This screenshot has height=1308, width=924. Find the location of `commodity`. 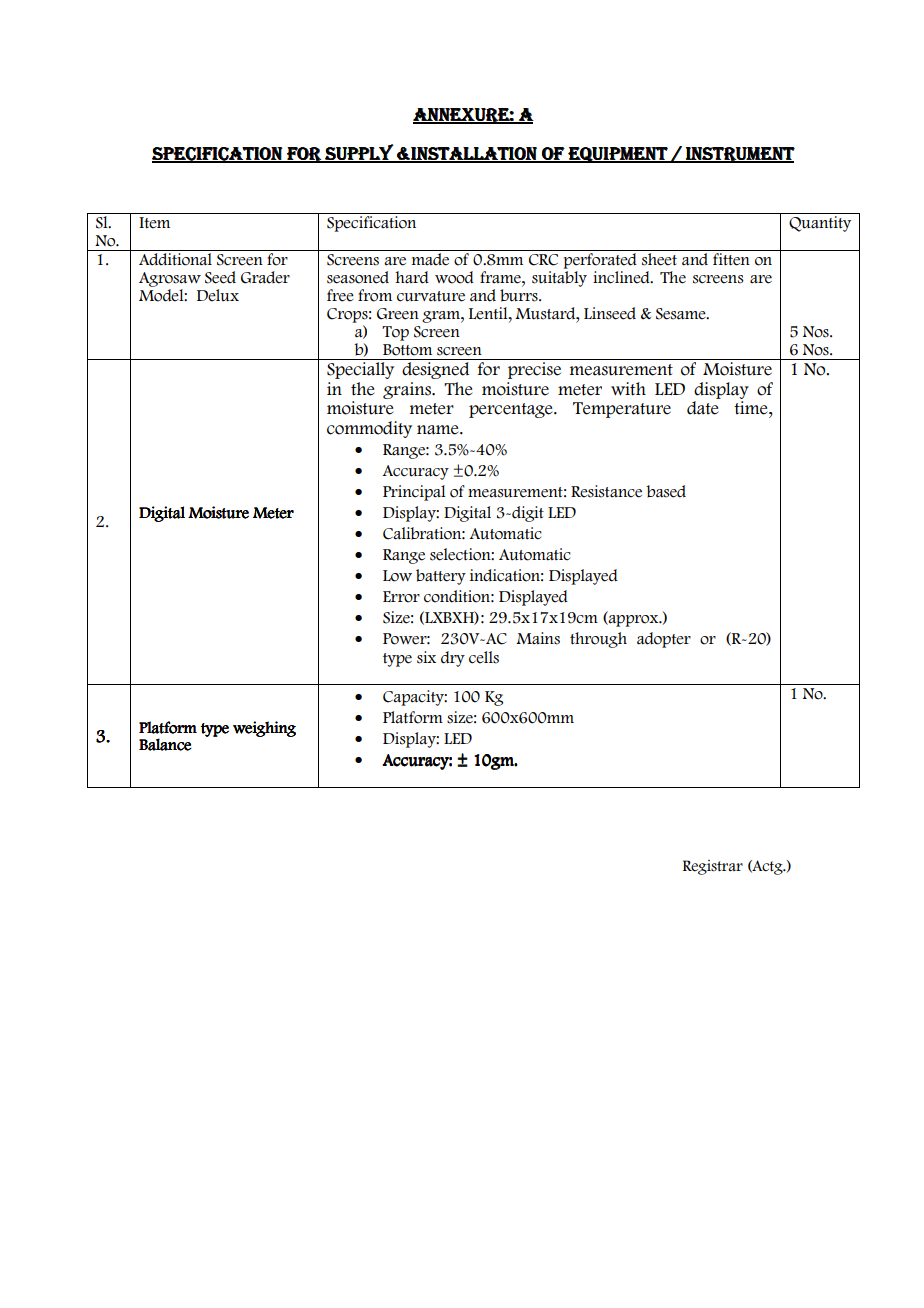

commodity is located at coordinates (369, 429).
